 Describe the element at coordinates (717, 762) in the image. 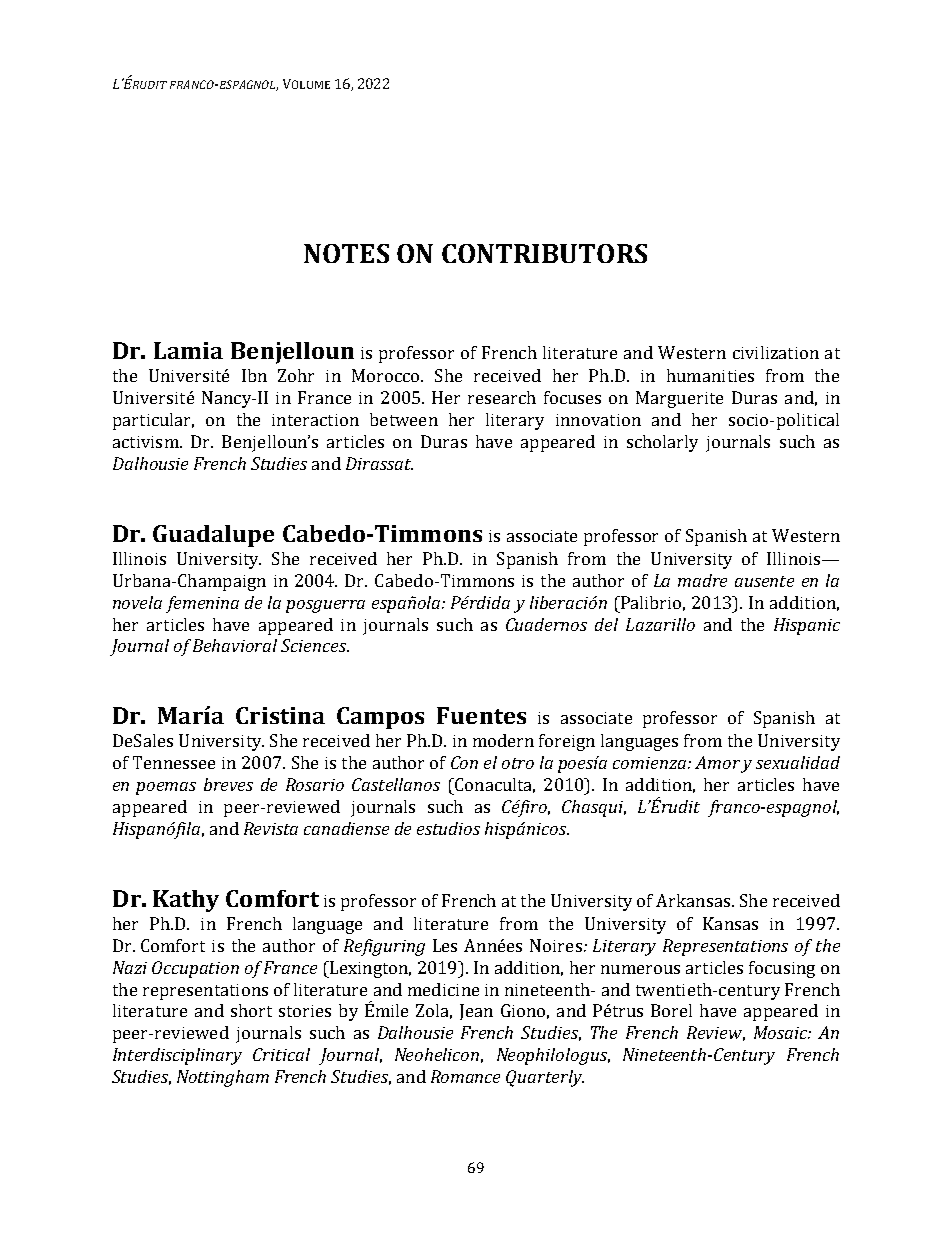

I see `Amor` at that location.
